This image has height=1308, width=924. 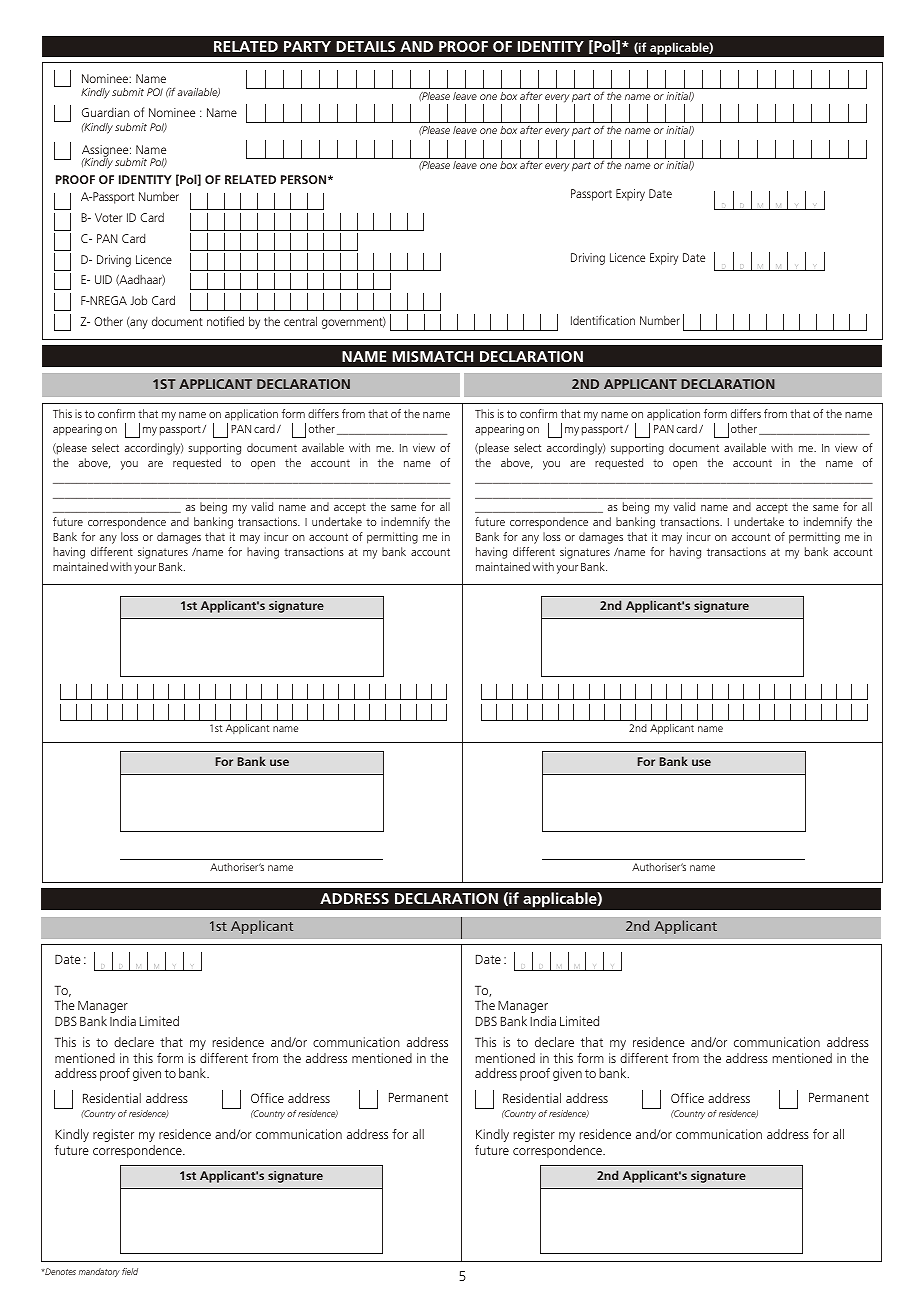 What do you see at coordinates (130, 1271) in the image?
I see `field` at bounding box center [130, 1271].
